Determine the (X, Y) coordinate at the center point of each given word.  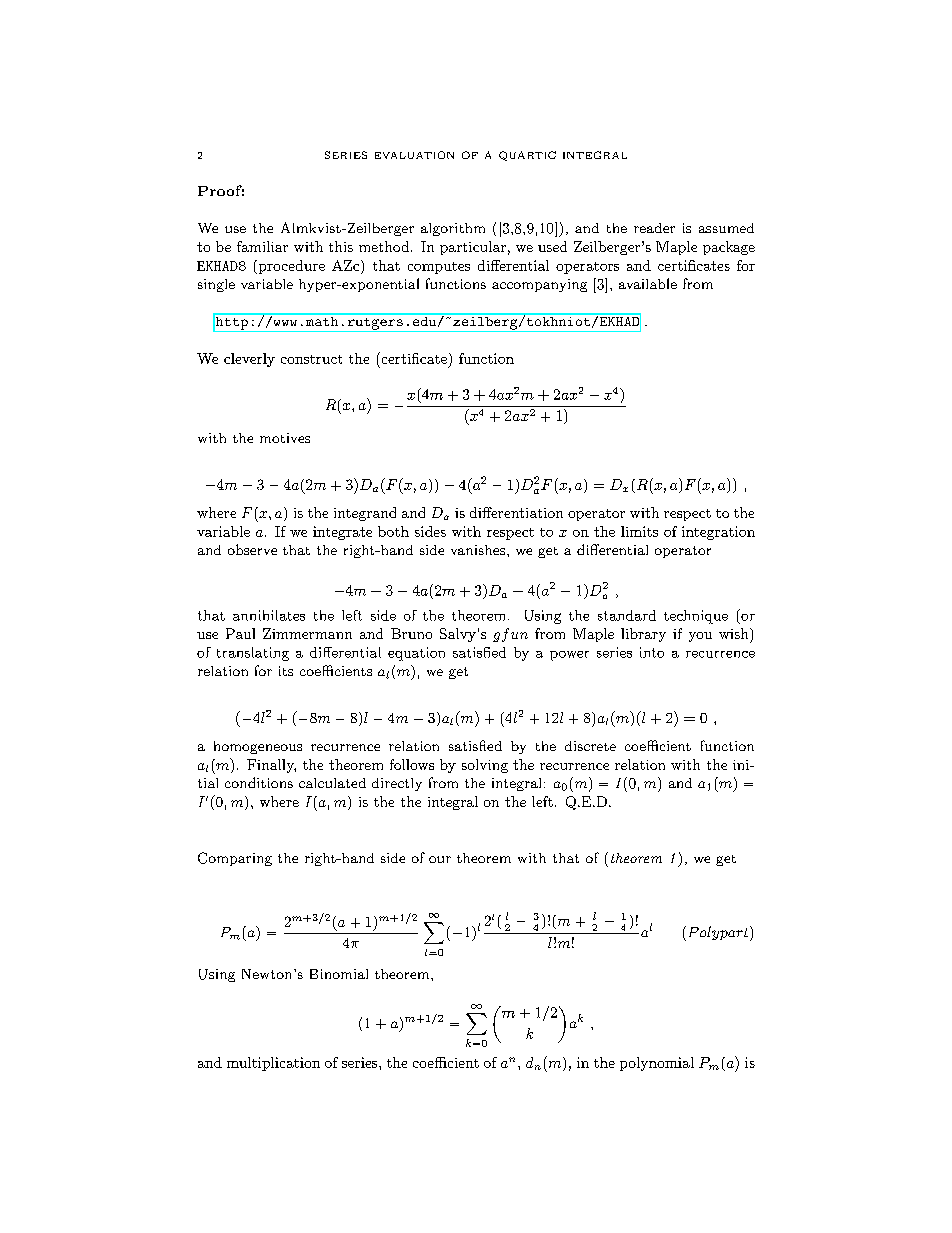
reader (654, 228)
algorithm (453, 229)
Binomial (339, 974)
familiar (262, 246)
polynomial (657, 1064)
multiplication (273, 1064)
